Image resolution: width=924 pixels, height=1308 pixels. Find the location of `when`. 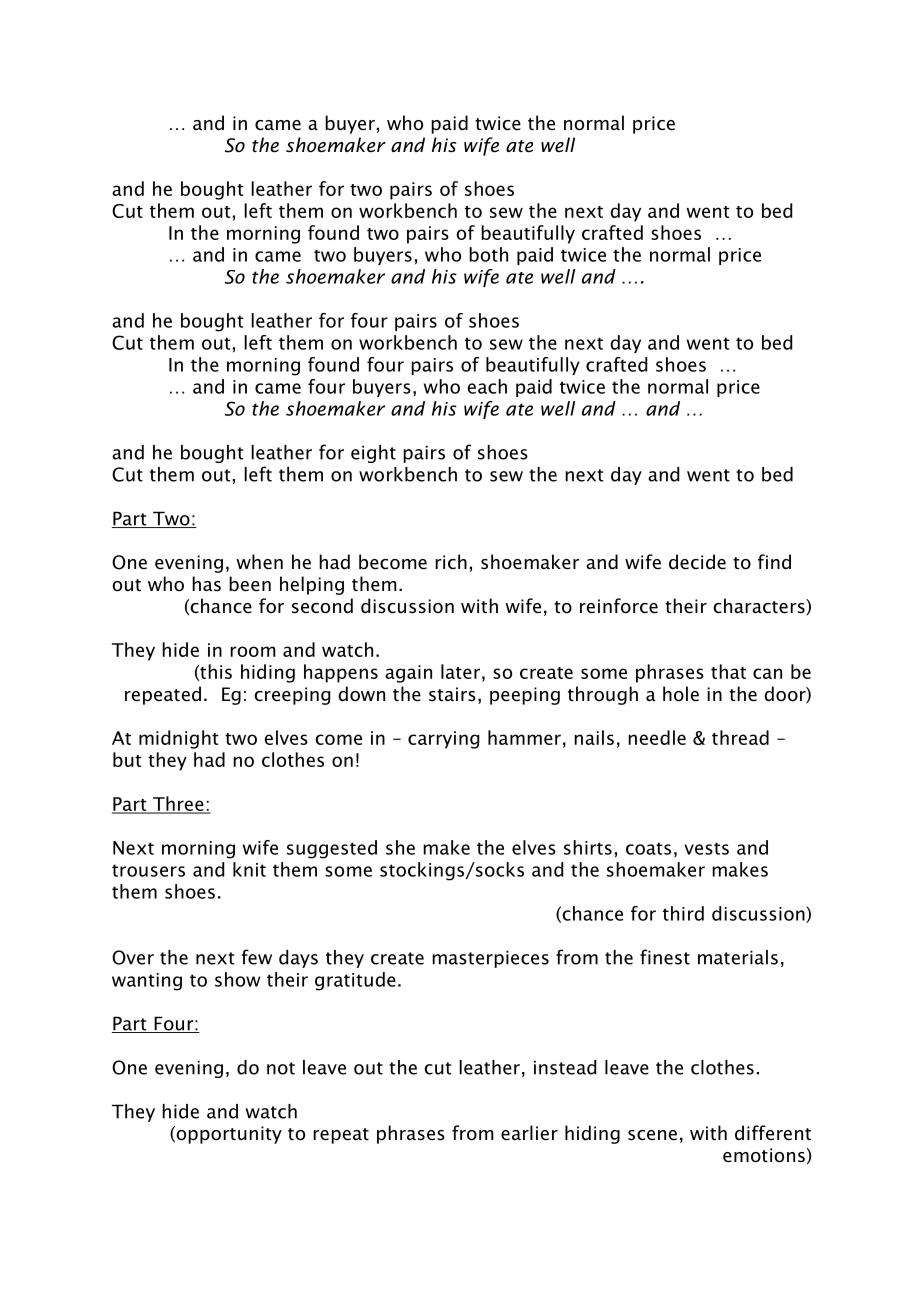

when is located at coordinates (259, 562).
